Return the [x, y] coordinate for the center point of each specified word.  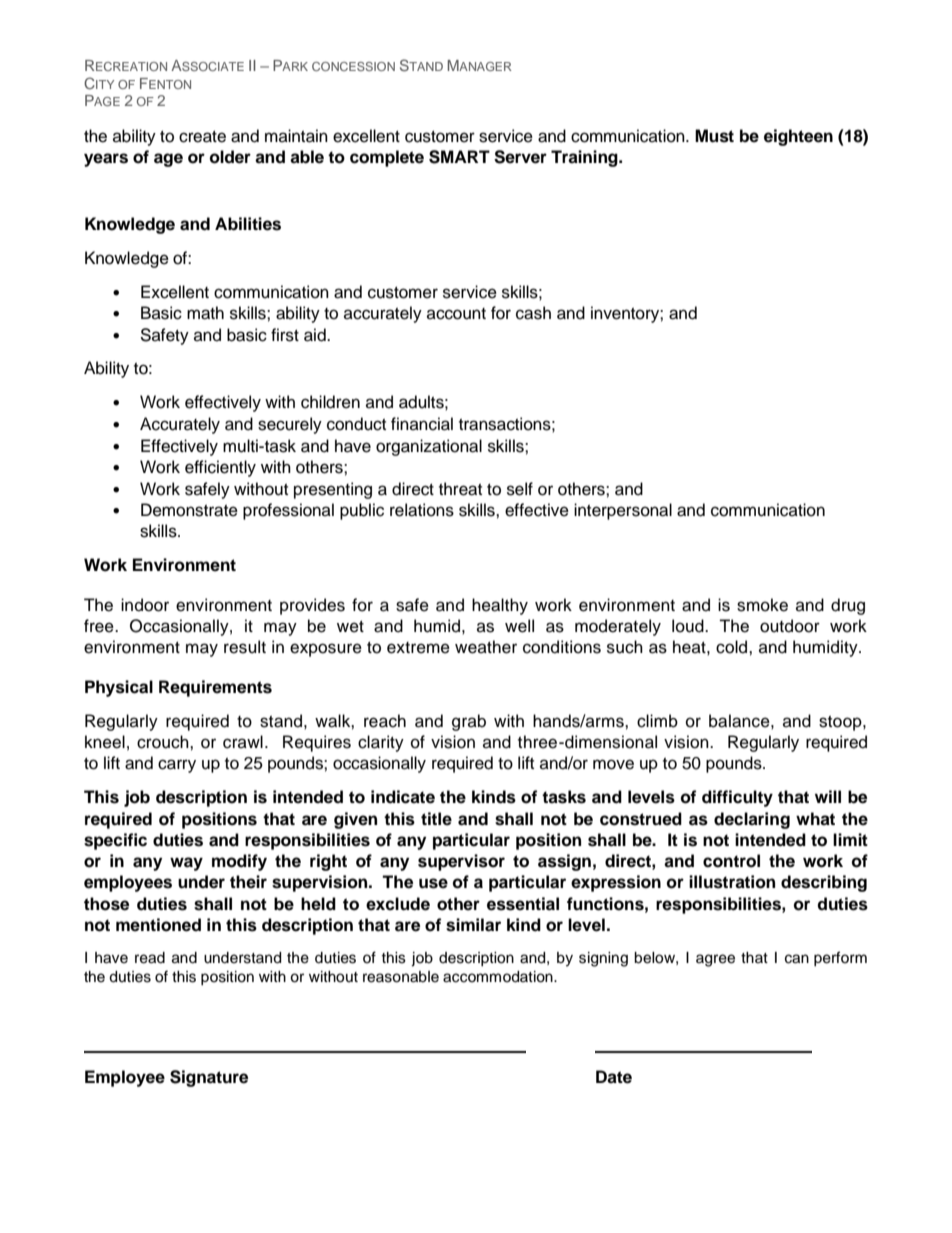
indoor [145, 605]
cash [533, 313]
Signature [209, 1078]
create [202, 137]
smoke [762, 605]
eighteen [798, 137]
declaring [752, 820]
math [205, 313]
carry [177, 766]
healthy [500, 606]
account [456, 314]
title [436, 819]
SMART [459, 157]
